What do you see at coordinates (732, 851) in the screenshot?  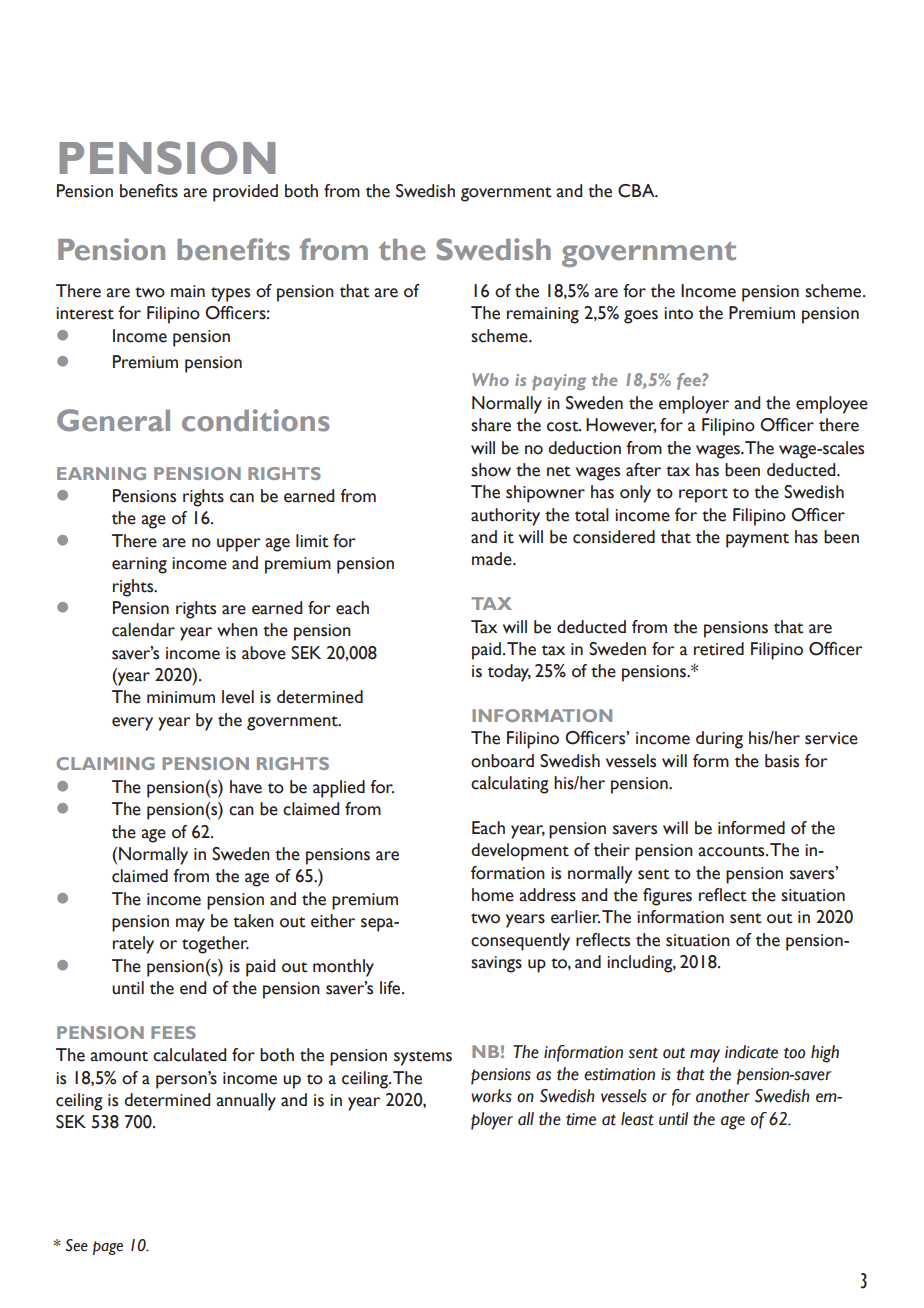 I see `accounts` at bounding box center [732, 851].
